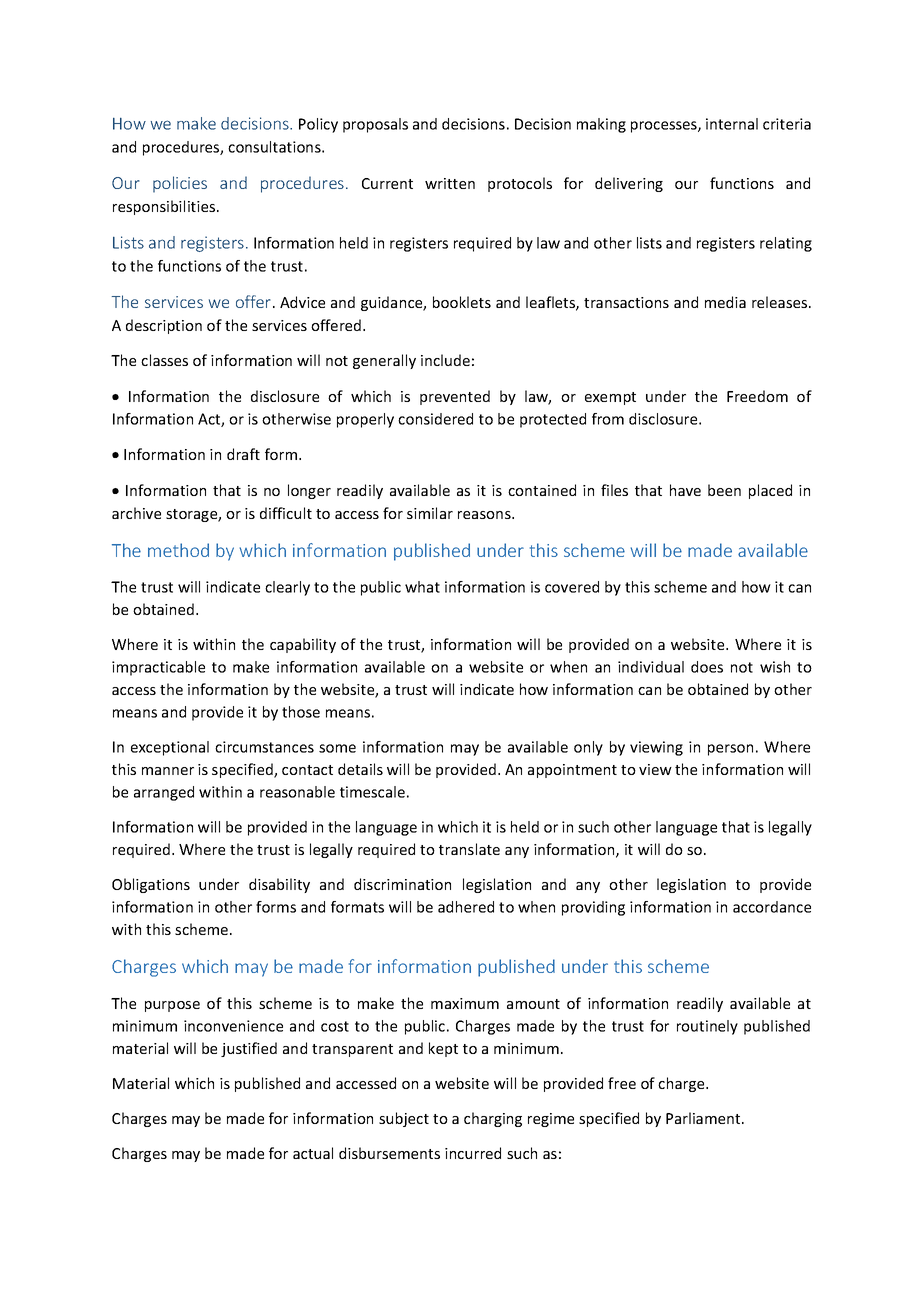  What do you see at coordinates (450, 183) in the image?
I see `written` at bounding box center [450, 183].
